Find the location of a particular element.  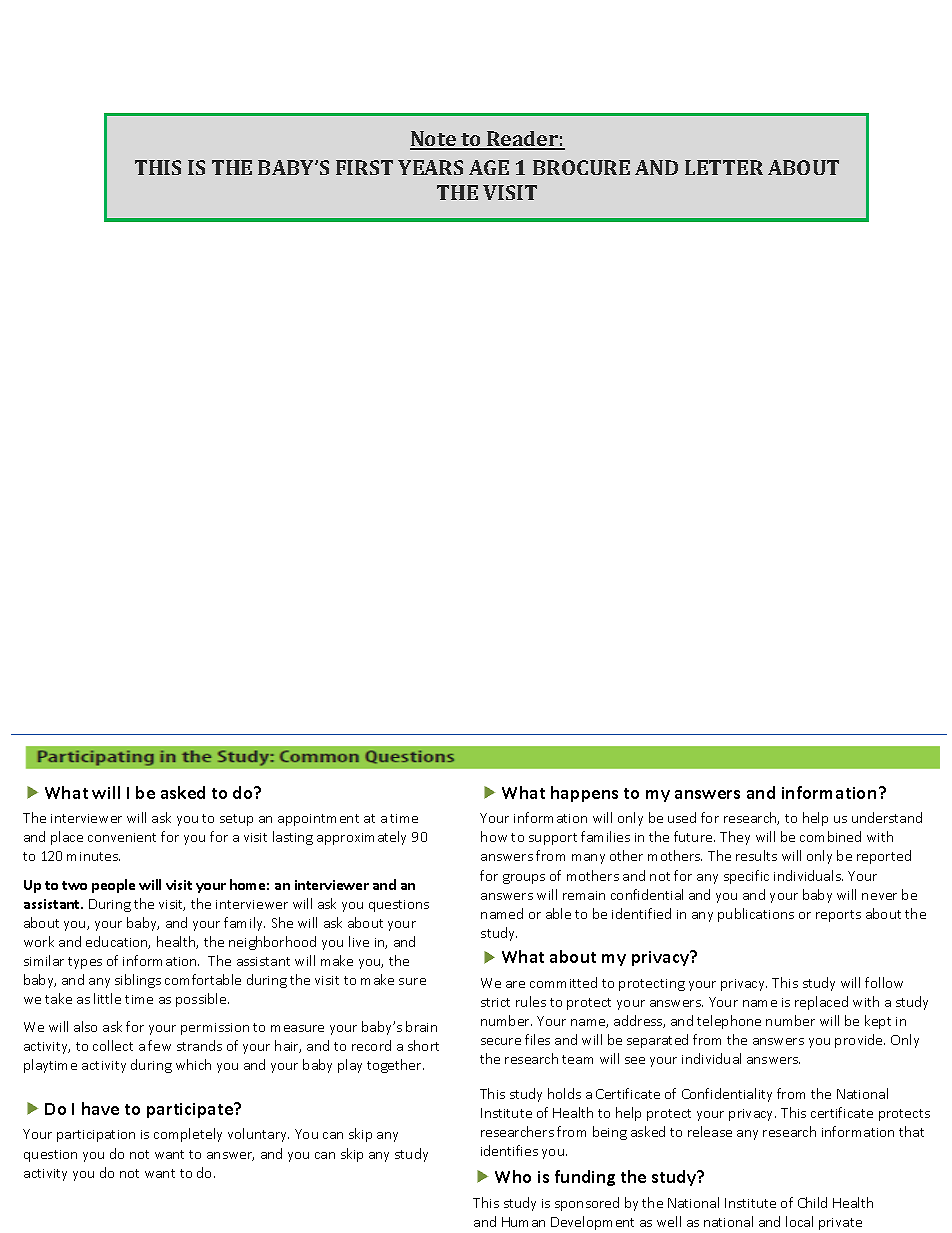

happens is located at coordinates (584, 794).
